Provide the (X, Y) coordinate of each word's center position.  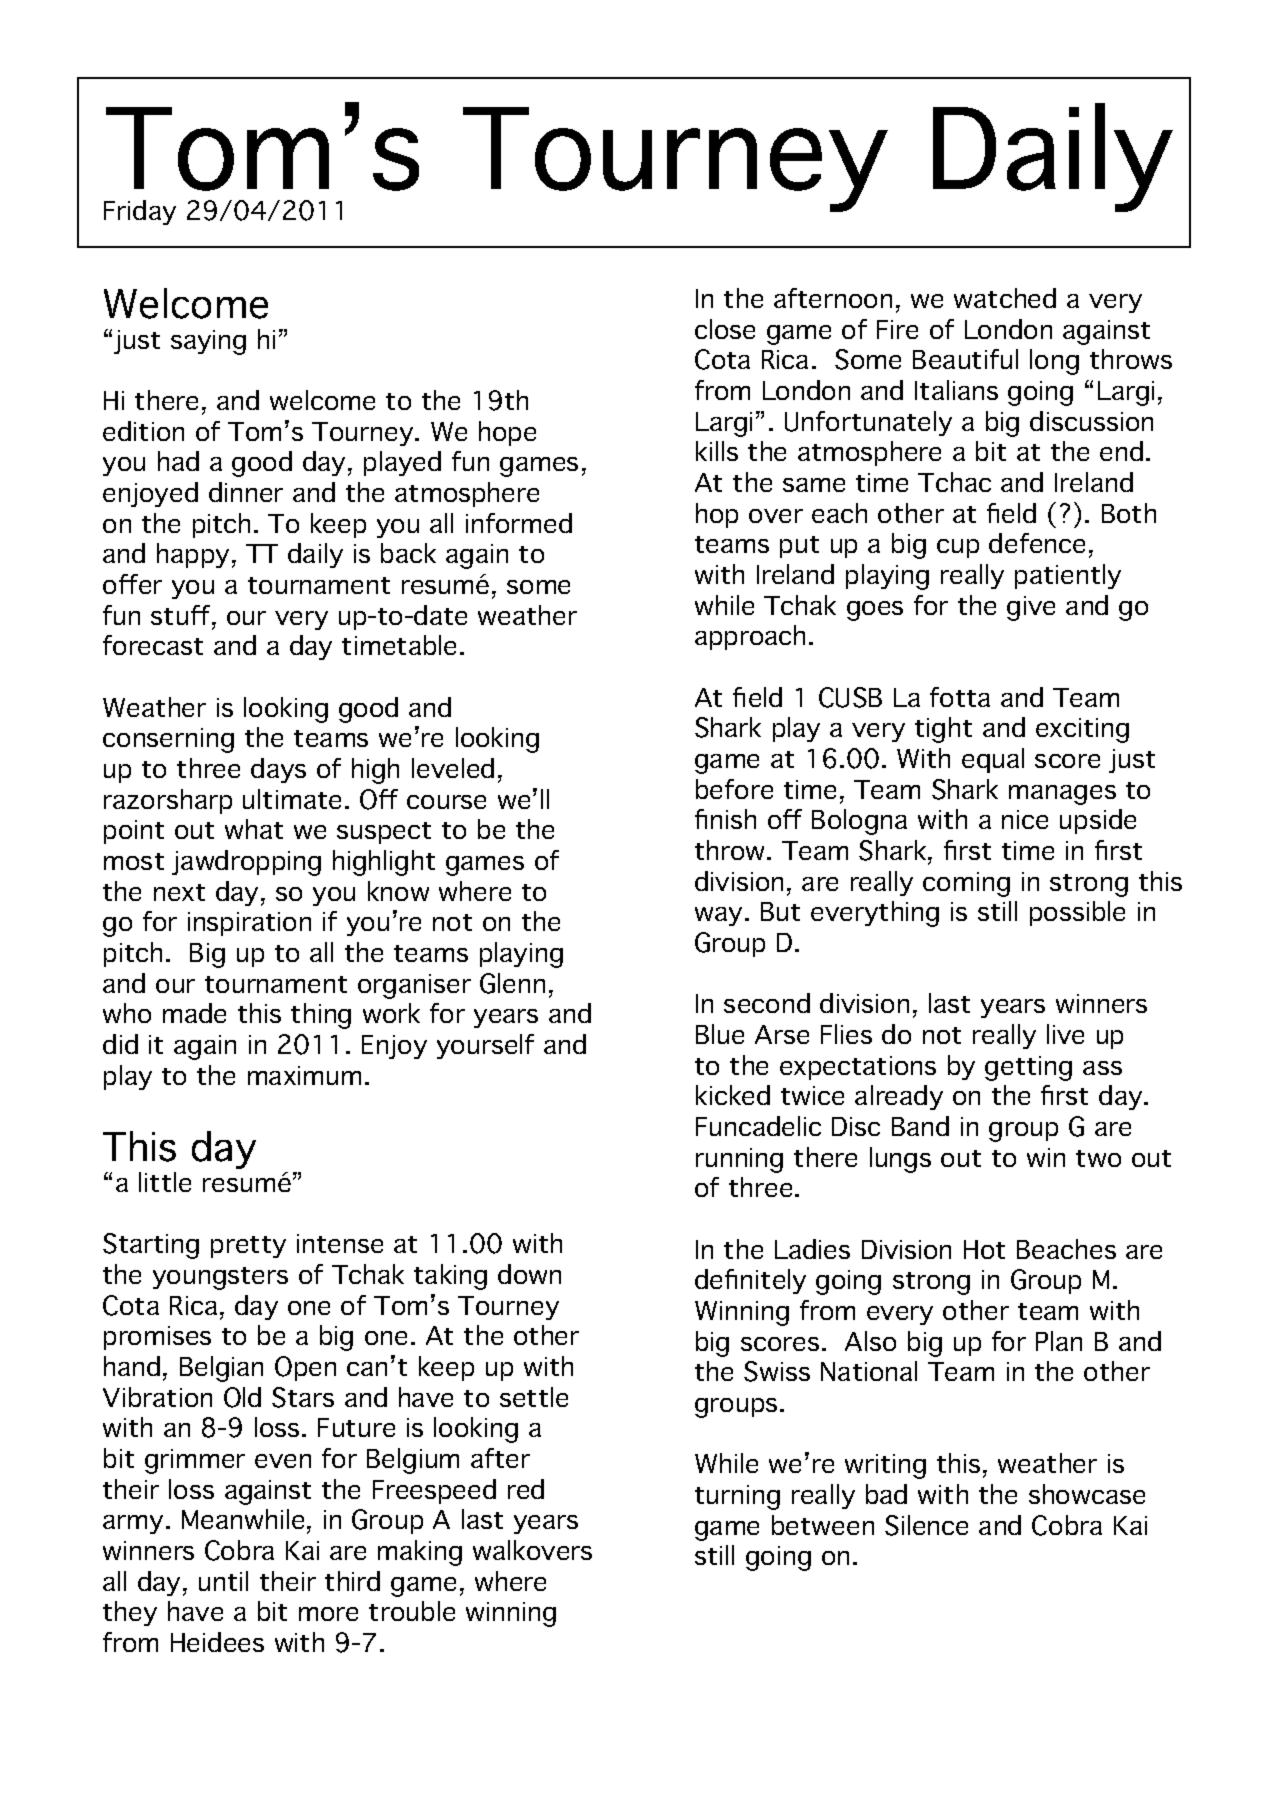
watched (1005, 298)
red (526, 1489)
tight (943, 730)
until (223, 1581)
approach (750, 637)
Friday (140, 212)
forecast (153, 645)
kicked (733, 1095)
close (725, 329)
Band (920, 1126)
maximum (304, 1075)
